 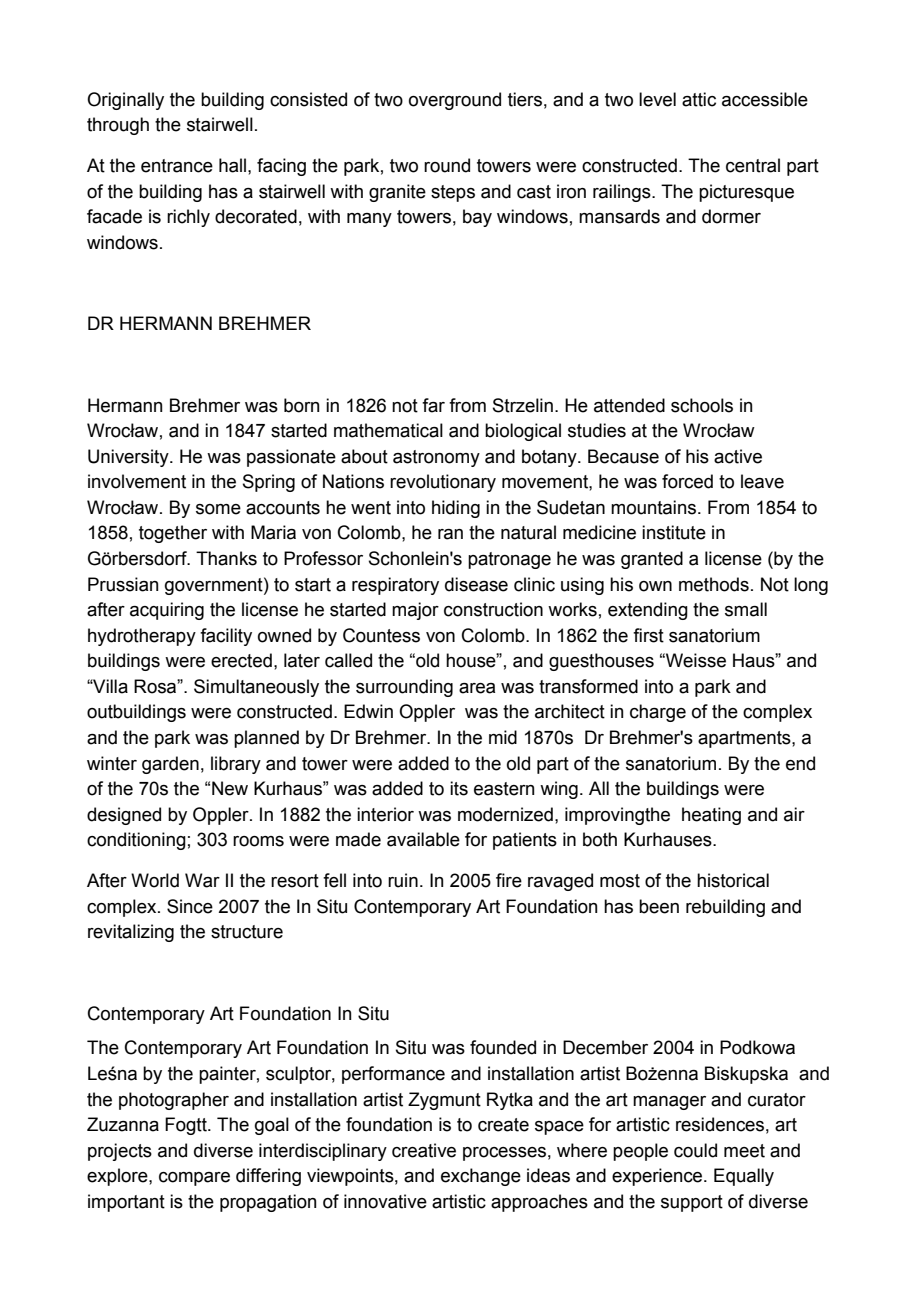 What do you see at coordinates (733, 880) in the document?
I see `historical` at bounding box center [733, 880].
